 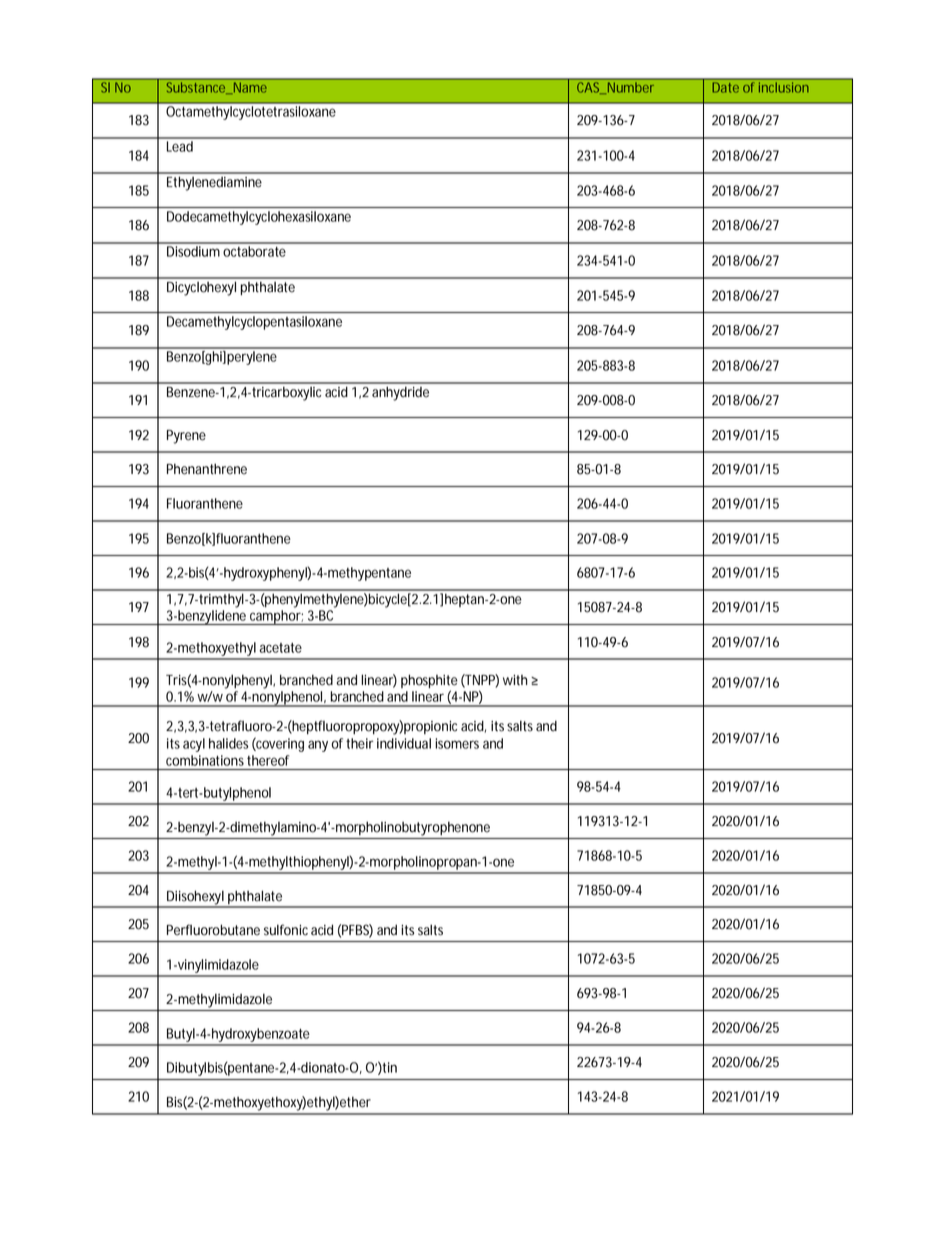 What do you see at coordinates (515, 680) in the screenshot?
I see `with` at bounding box center [515, 680].
